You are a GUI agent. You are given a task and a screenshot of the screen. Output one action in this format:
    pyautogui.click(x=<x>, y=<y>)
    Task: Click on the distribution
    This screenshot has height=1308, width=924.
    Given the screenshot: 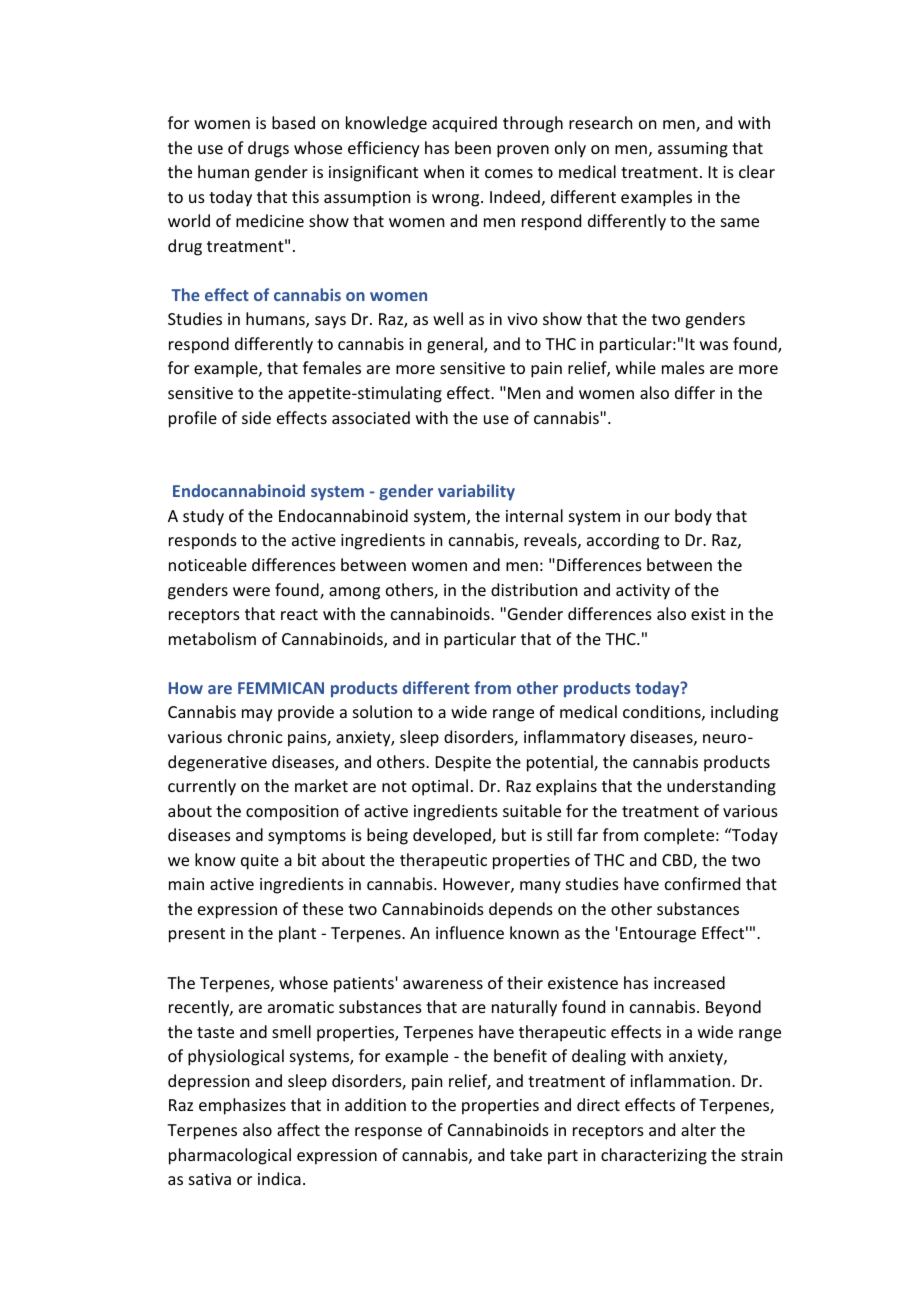 What is the action you would take?
    pyautogui.click(x=534, y=589)
